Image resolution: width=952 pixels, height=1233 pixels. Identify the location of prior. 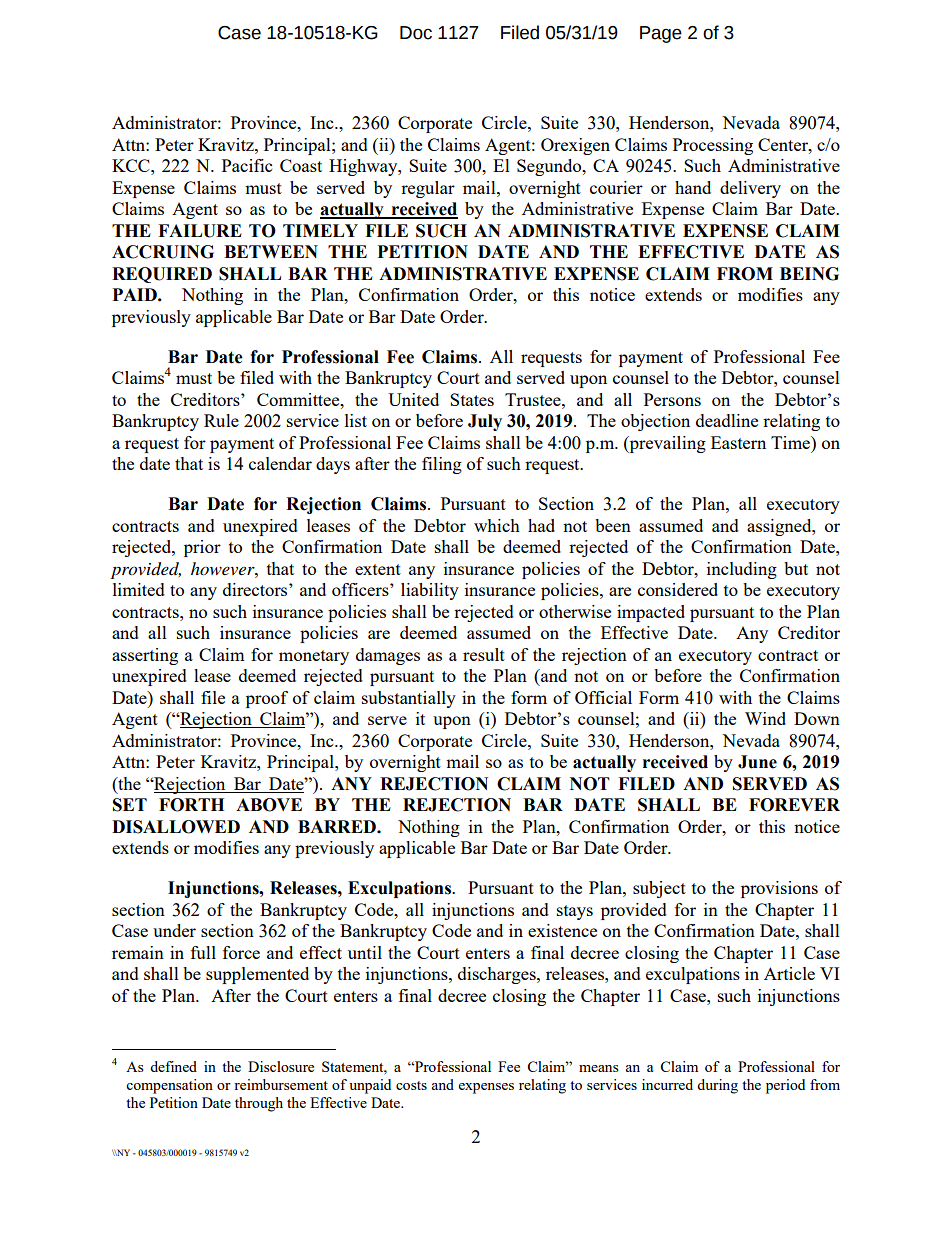
(202, 548).
